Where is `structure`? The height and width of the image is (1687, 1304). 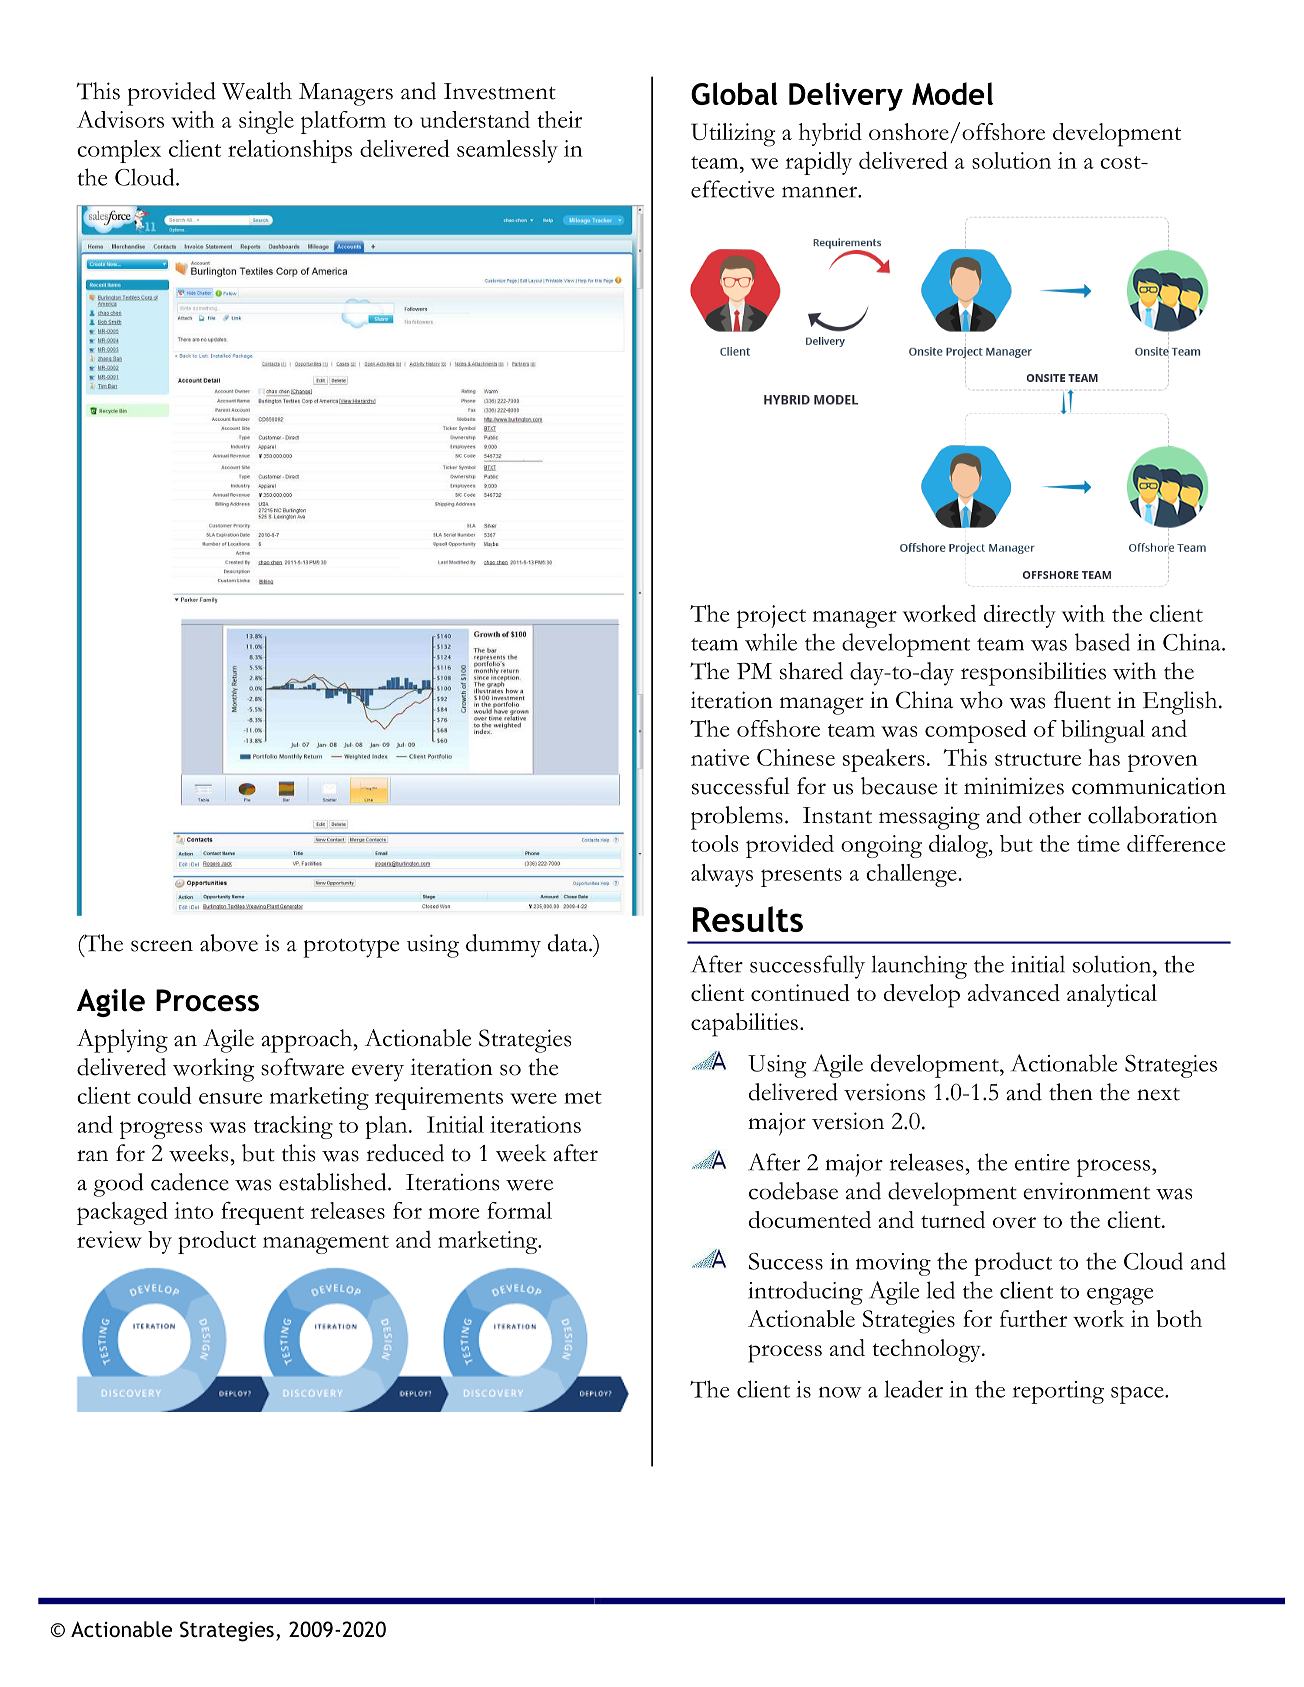 structure is located at coordinates (1038, 759).
